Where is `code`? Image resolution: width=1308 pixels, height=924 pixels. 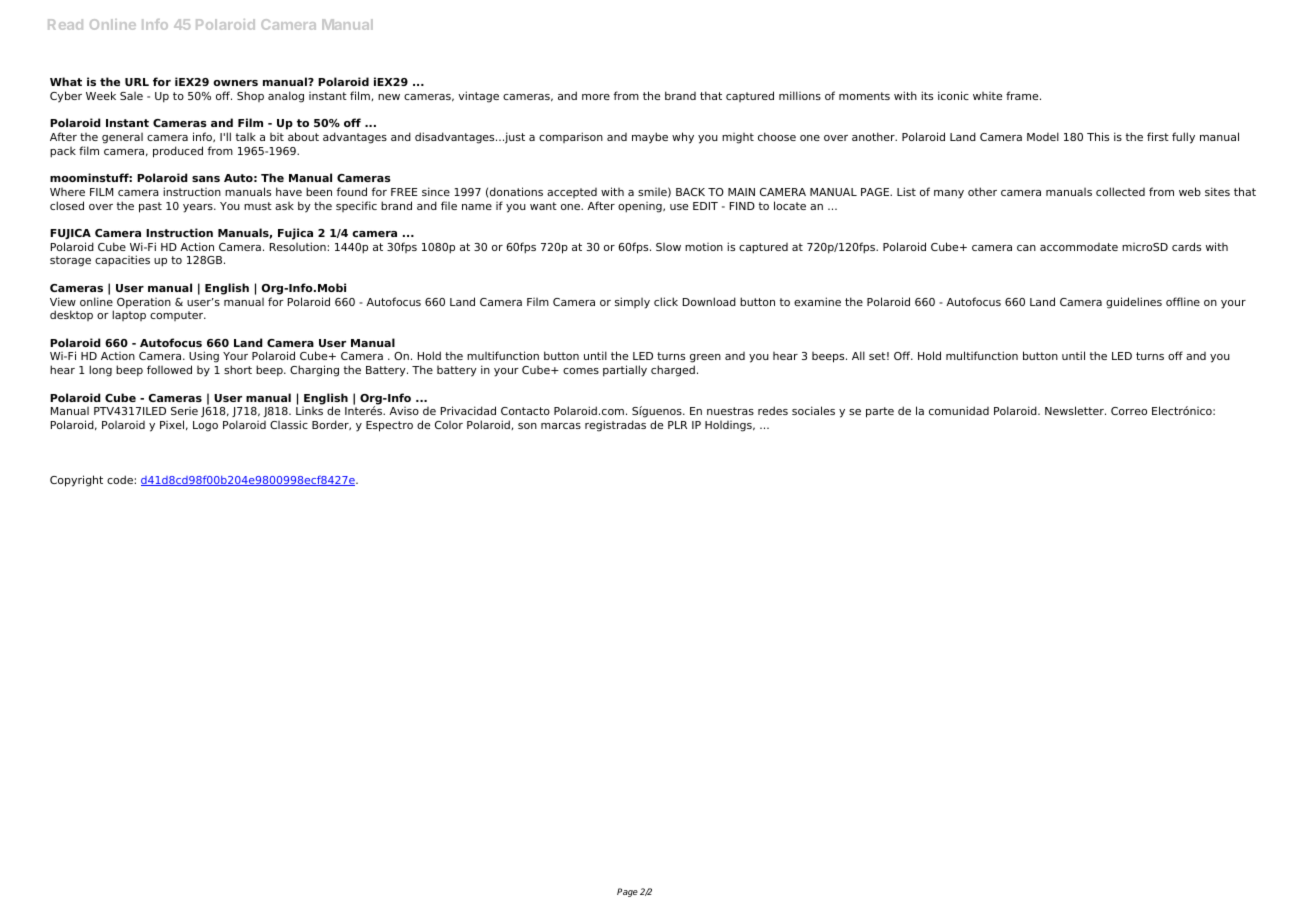
code is located at coordinates (121, 479).
